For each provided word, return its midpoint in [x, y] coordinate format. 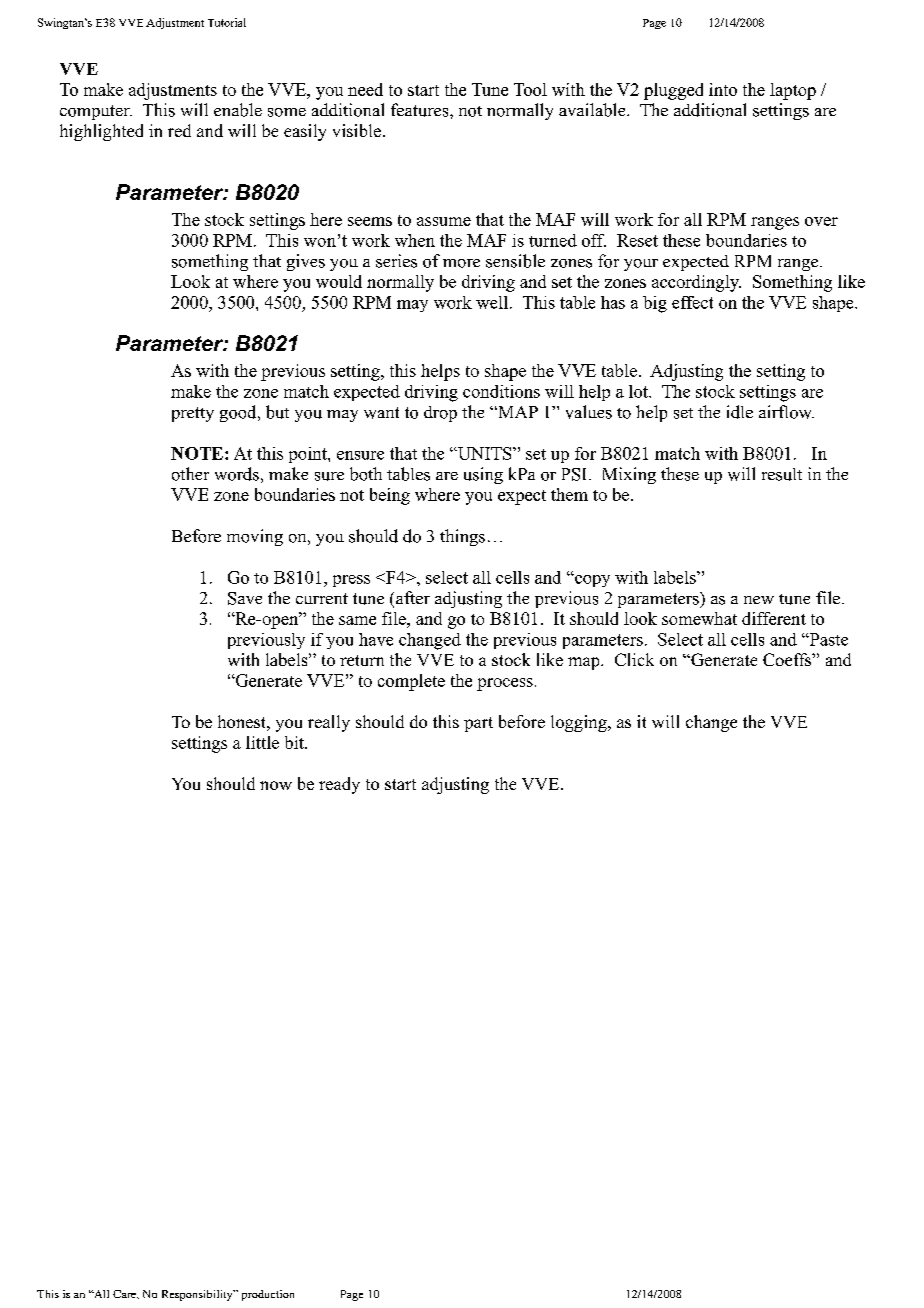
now [276, 785]
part [478, 724]
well [493, 302]
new [759, 600]
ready [339, 785]
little [262, 742]
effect [692, 302]
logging [580, 723]
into [723, 89]
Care [125, 1294]
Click [634, 659]
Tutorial [227, 22]
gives [306, 262]
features [421, 110]
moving [255, 537]
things [462, 537]
